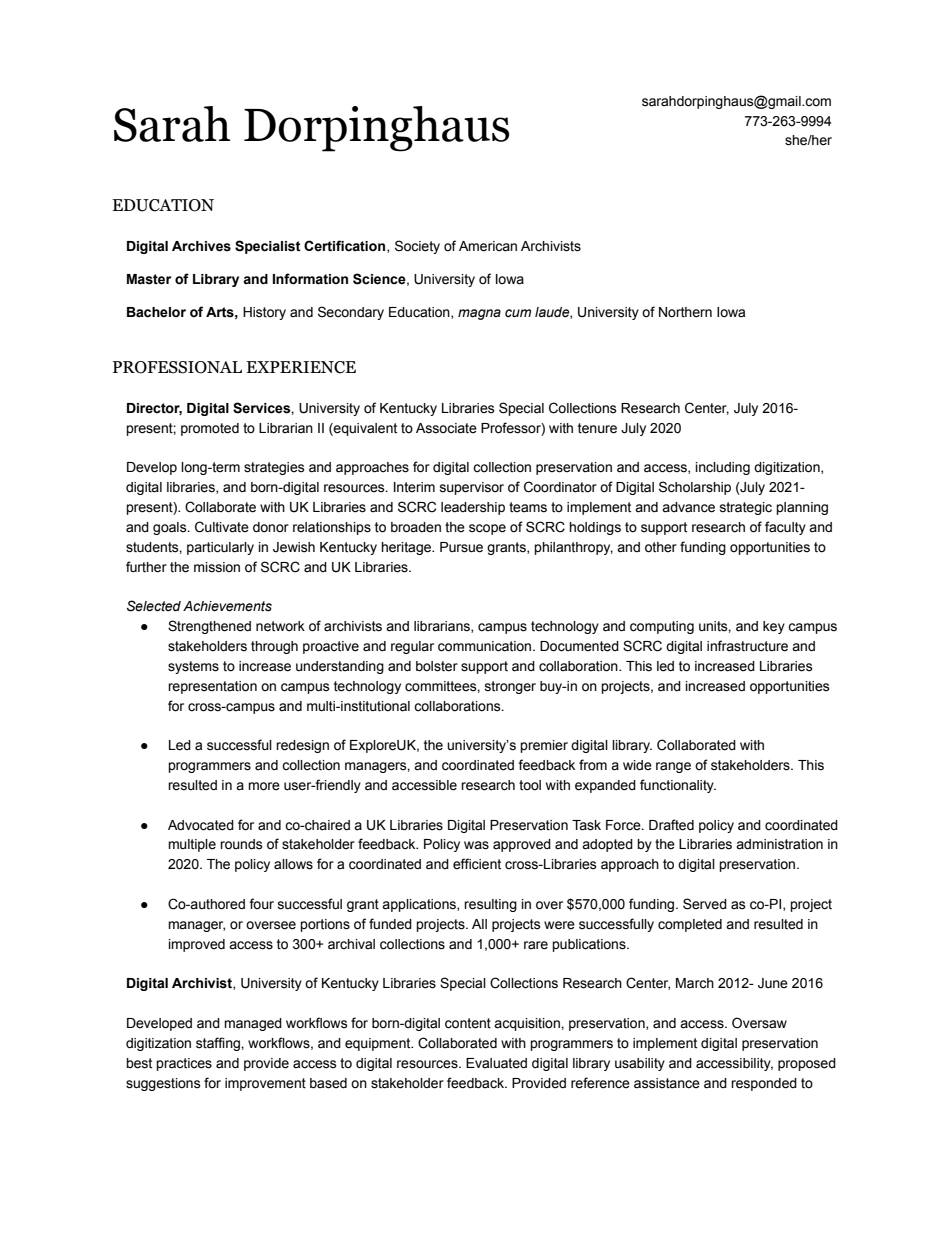 Image resolution: width=952 pixels, height=1233 pixels. Describe the element at coordinates (486, 646) in the screenshot. I see `communication` at that location.
